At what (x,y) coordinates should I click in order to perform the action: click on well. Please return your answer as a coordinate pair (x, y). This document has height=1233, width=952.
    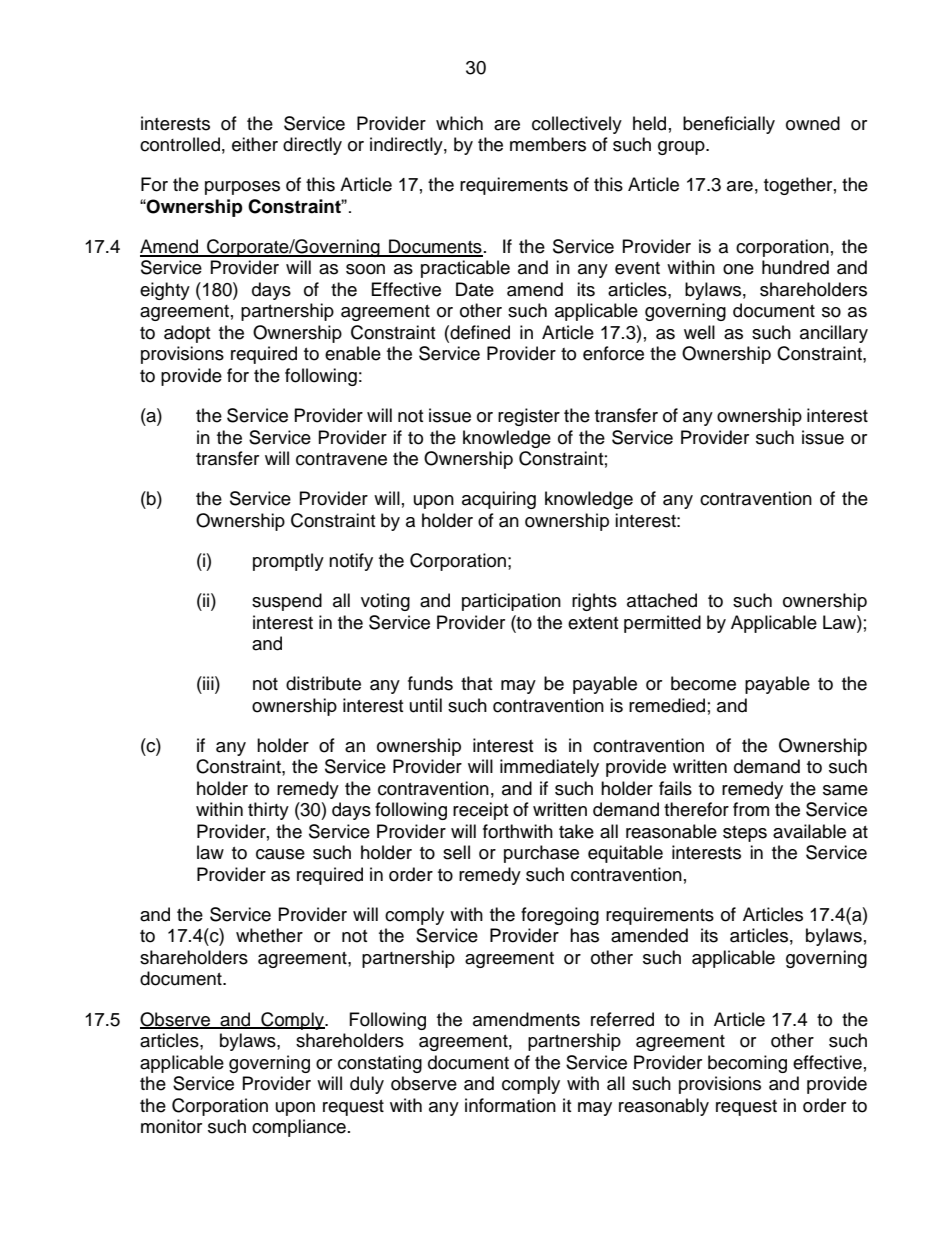
    Looking at the image, I should click on (699, 332).
